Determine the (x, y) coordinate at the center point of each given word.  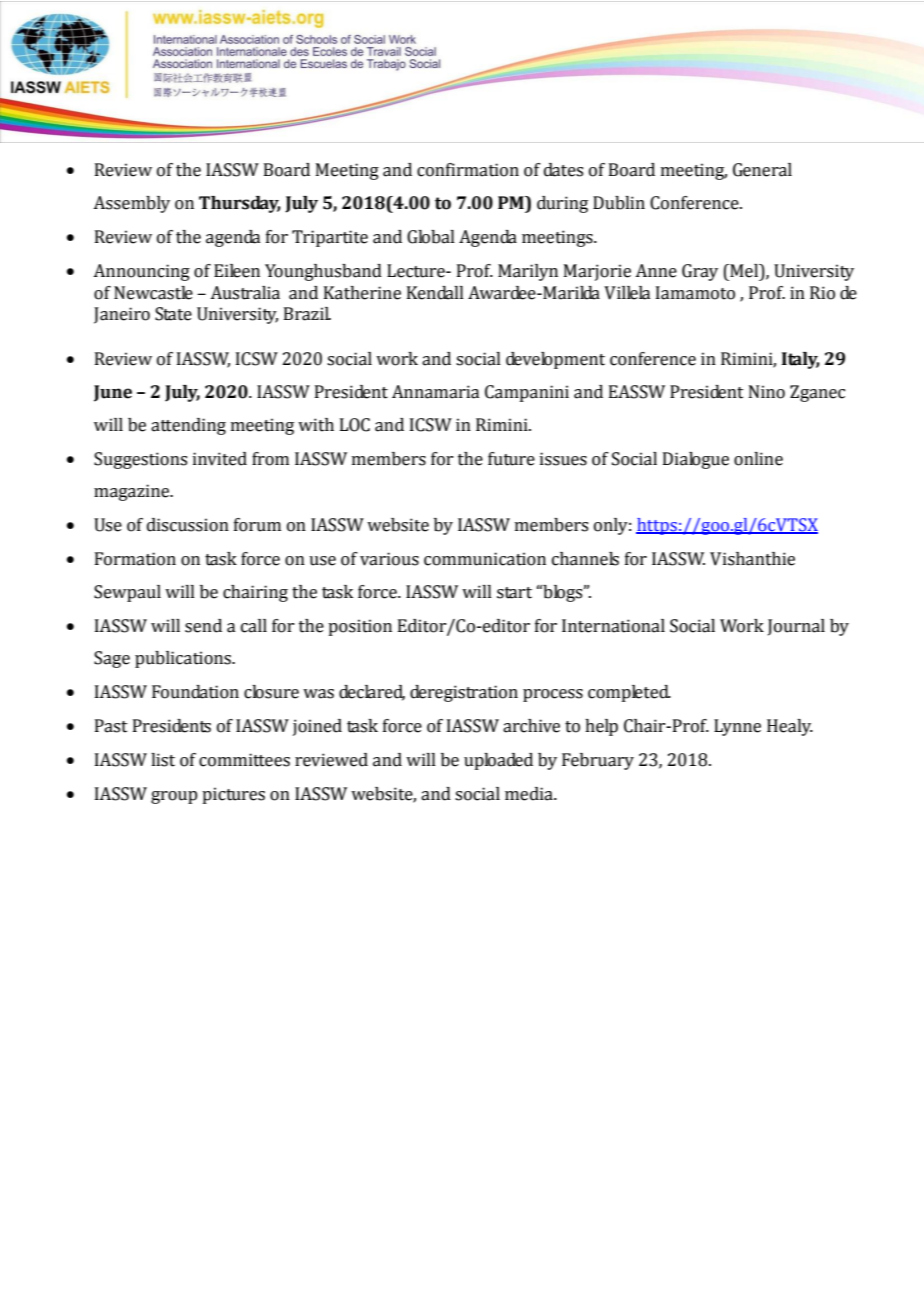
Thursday (240, 204)
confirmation (468, 170)
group (174, 797)
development (555, 360)
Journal (796, 627)
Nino (767, 392)
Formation (135, 559)
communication (485, 559)
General (762, 170)
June (113, 393)
